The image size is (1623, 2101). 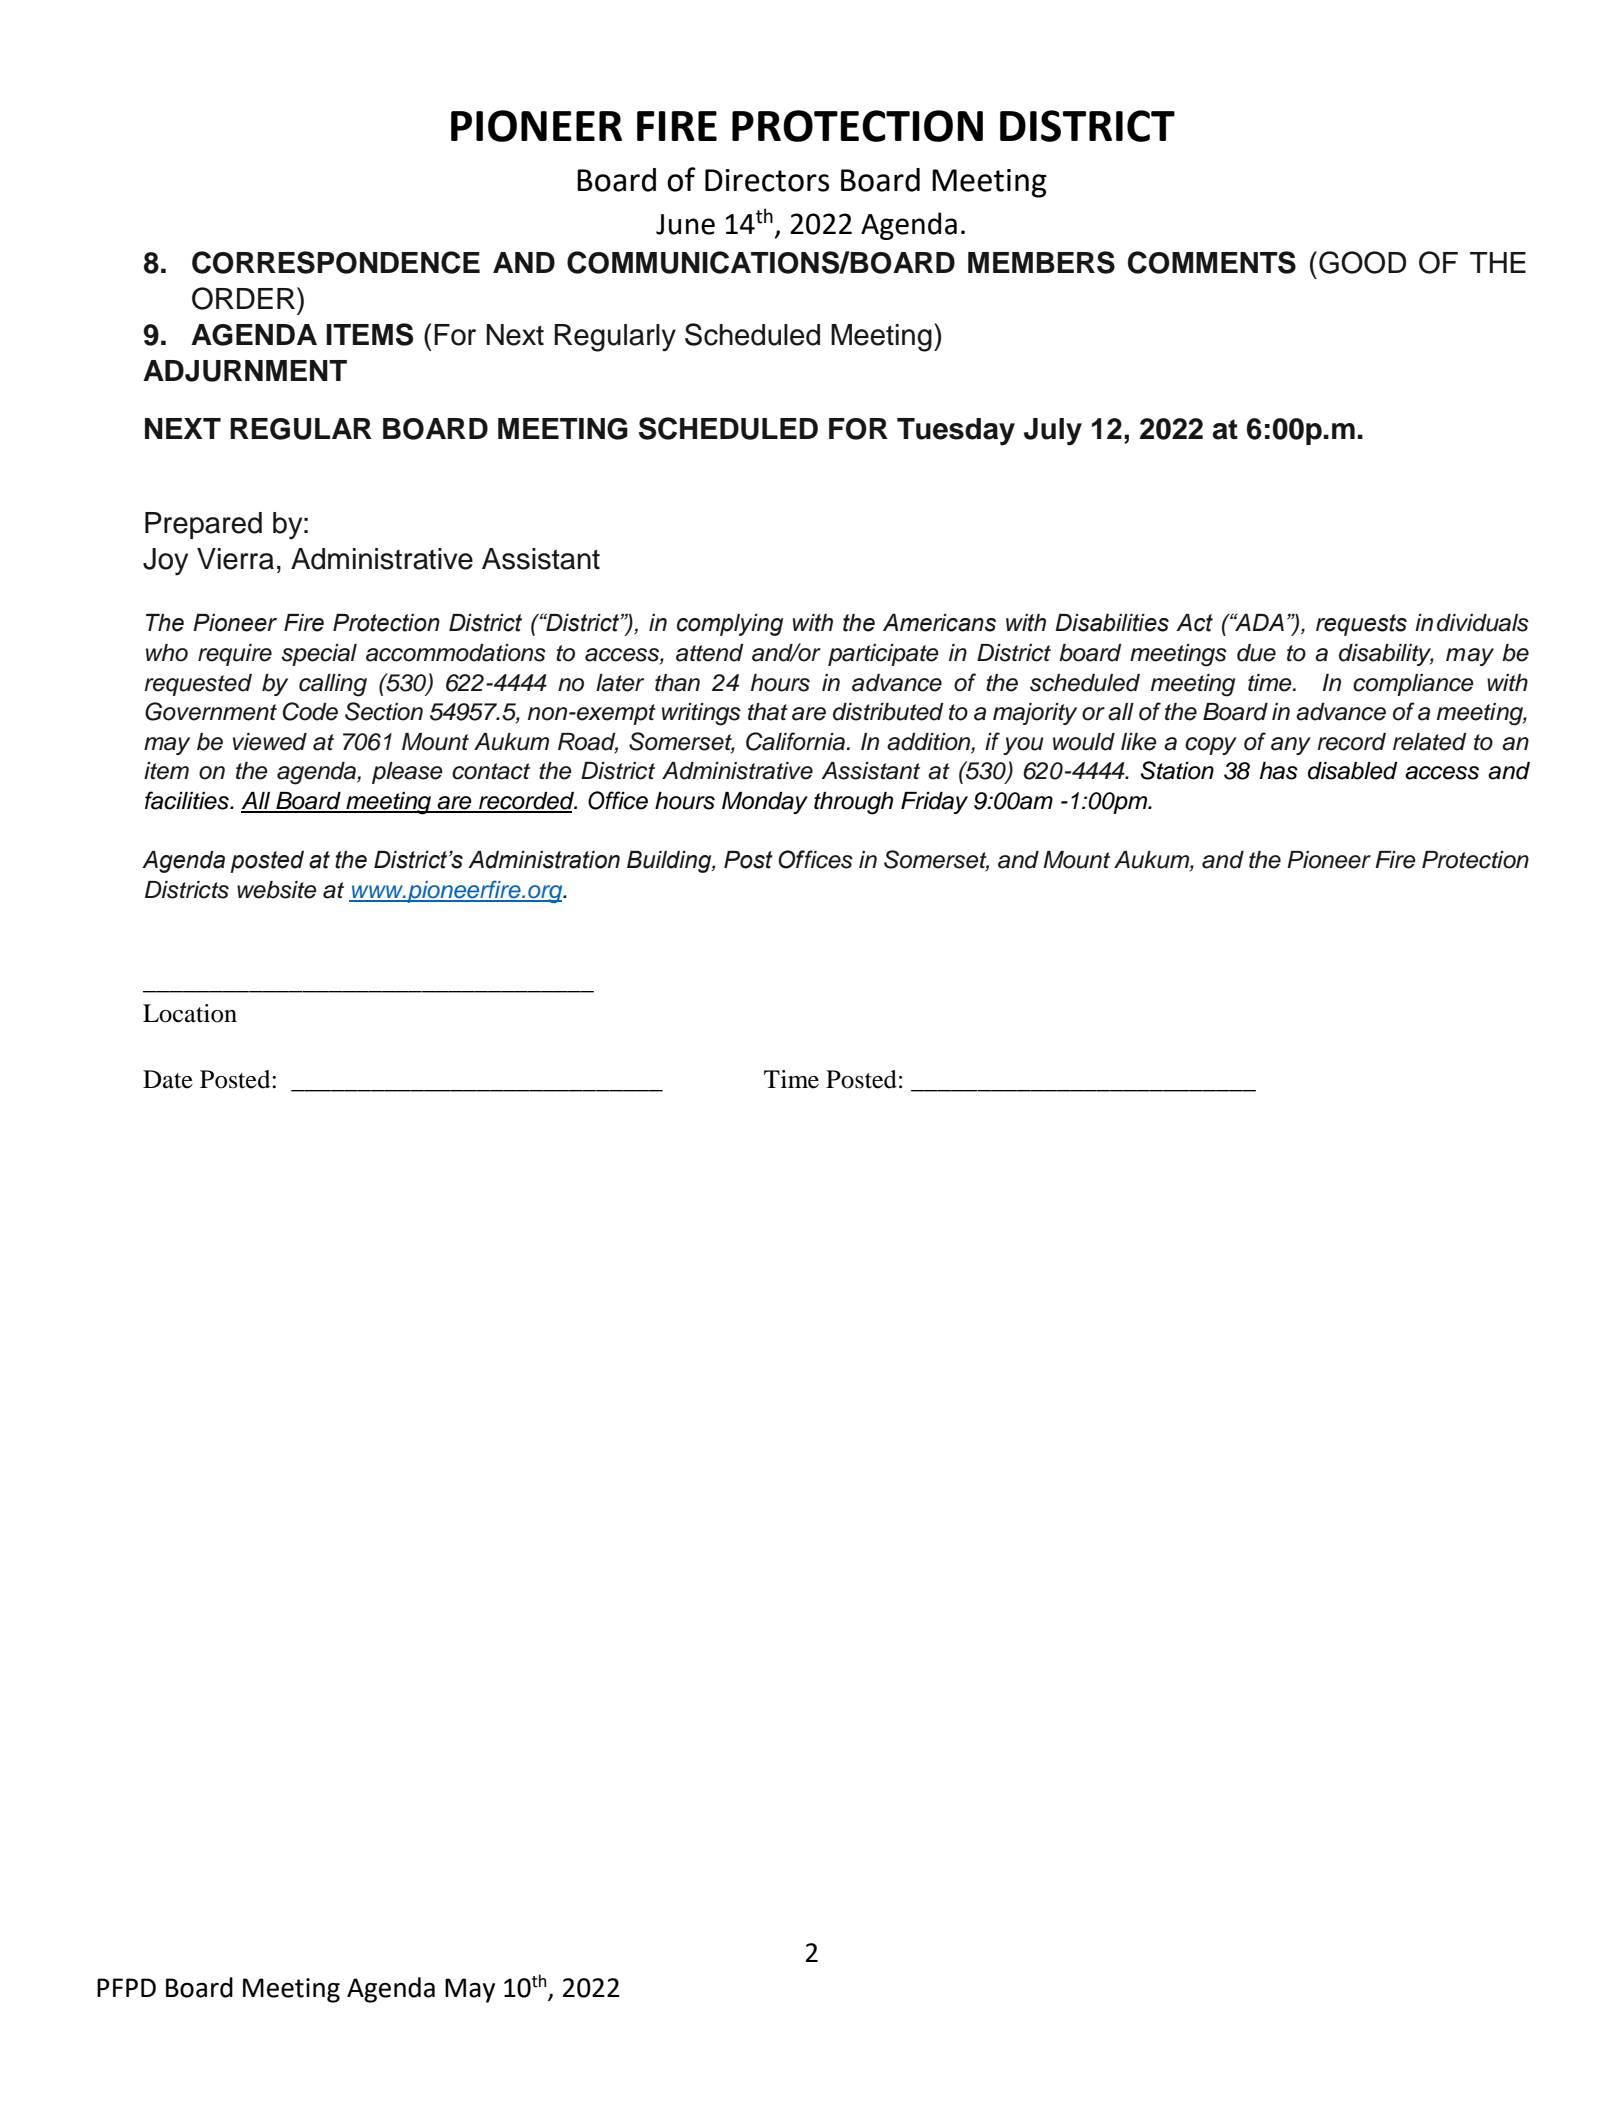 What do you see at coordinates (168, 1079) in the screenshot?
I see `Date` at bounding box center [168, 1079].
